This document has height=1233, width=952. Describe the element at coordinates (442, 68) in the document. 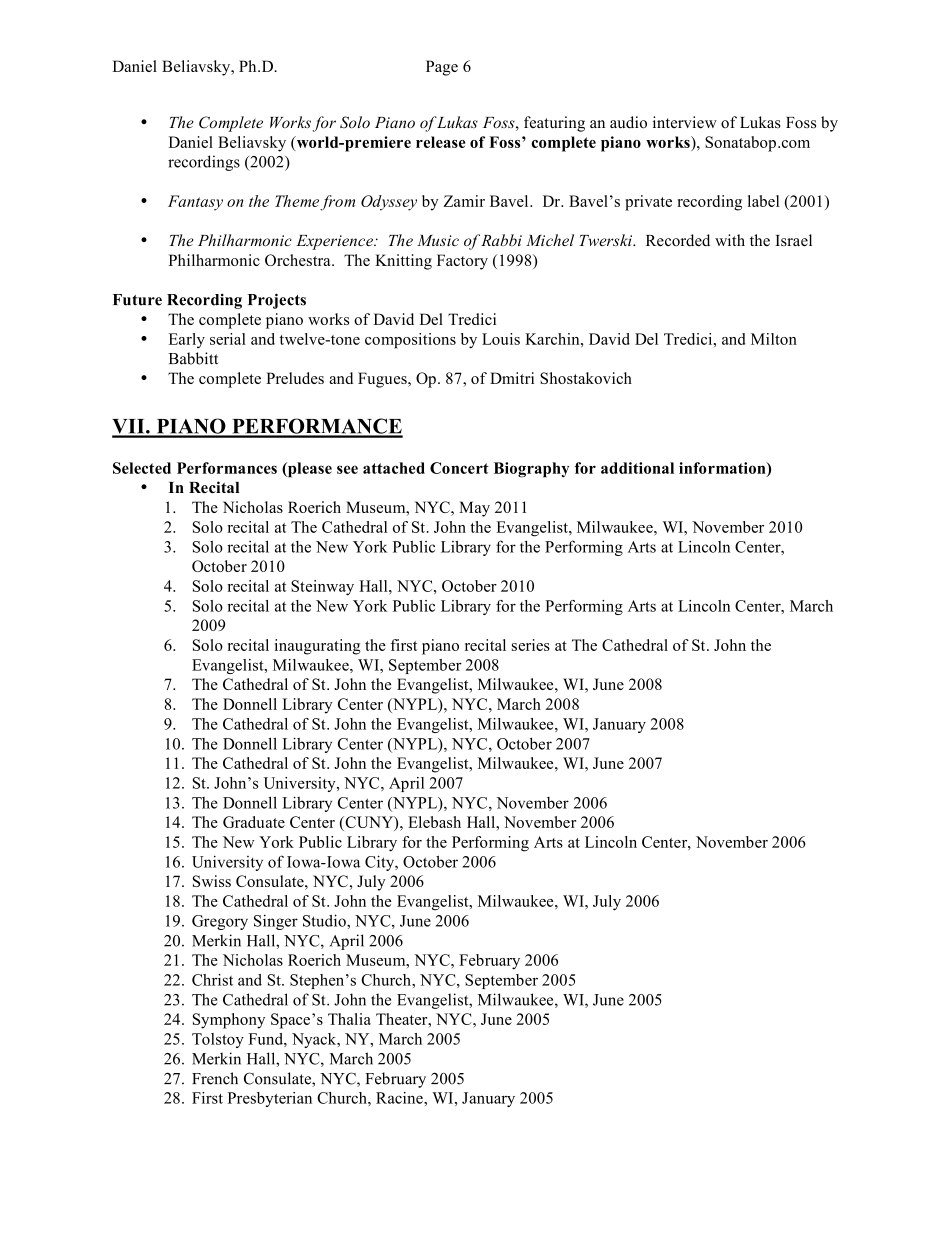

I see `Page` at that location.
